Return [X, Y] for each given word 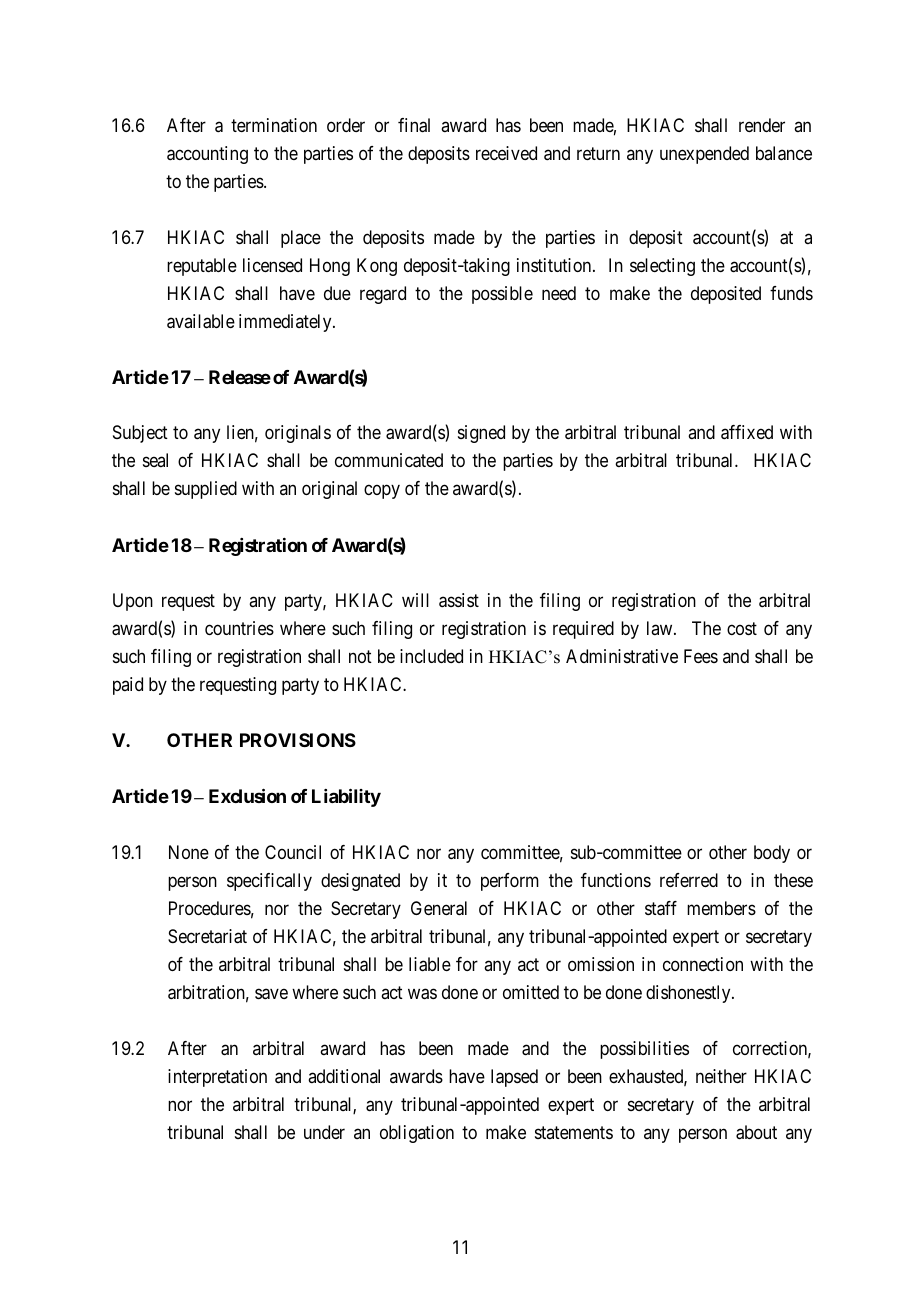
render [762, 125]
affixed [747, 432]
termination [274, 125]
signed [481, 434]
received [506, 153]
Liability [346, 798]
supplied [206, 490]
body [772, 854]
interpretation [217, 1078]
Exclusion [247, 796]
